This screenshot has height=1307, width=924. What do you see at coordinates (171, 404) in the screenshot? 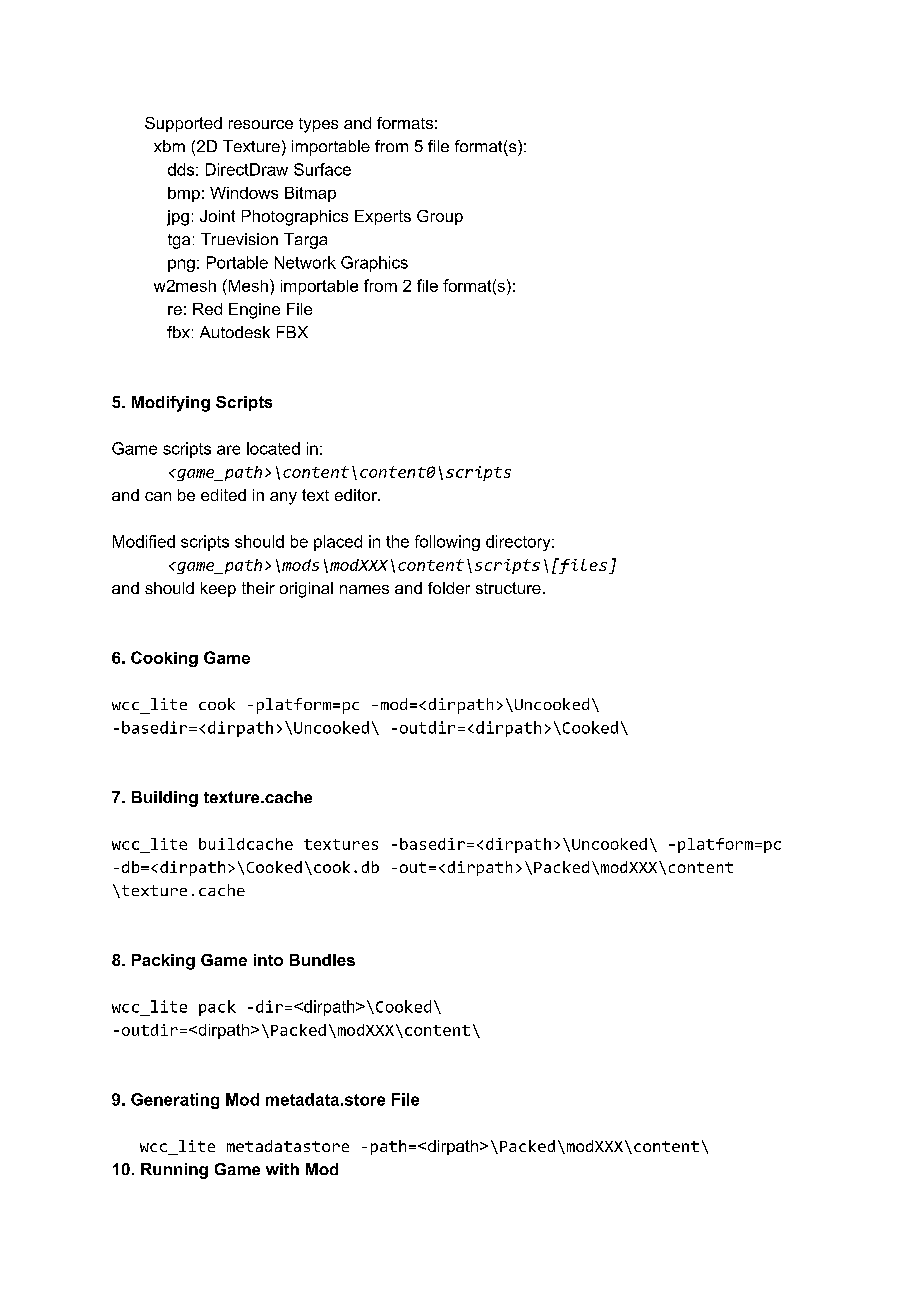
I see `Modifying` at bounding box center [171, 404].
